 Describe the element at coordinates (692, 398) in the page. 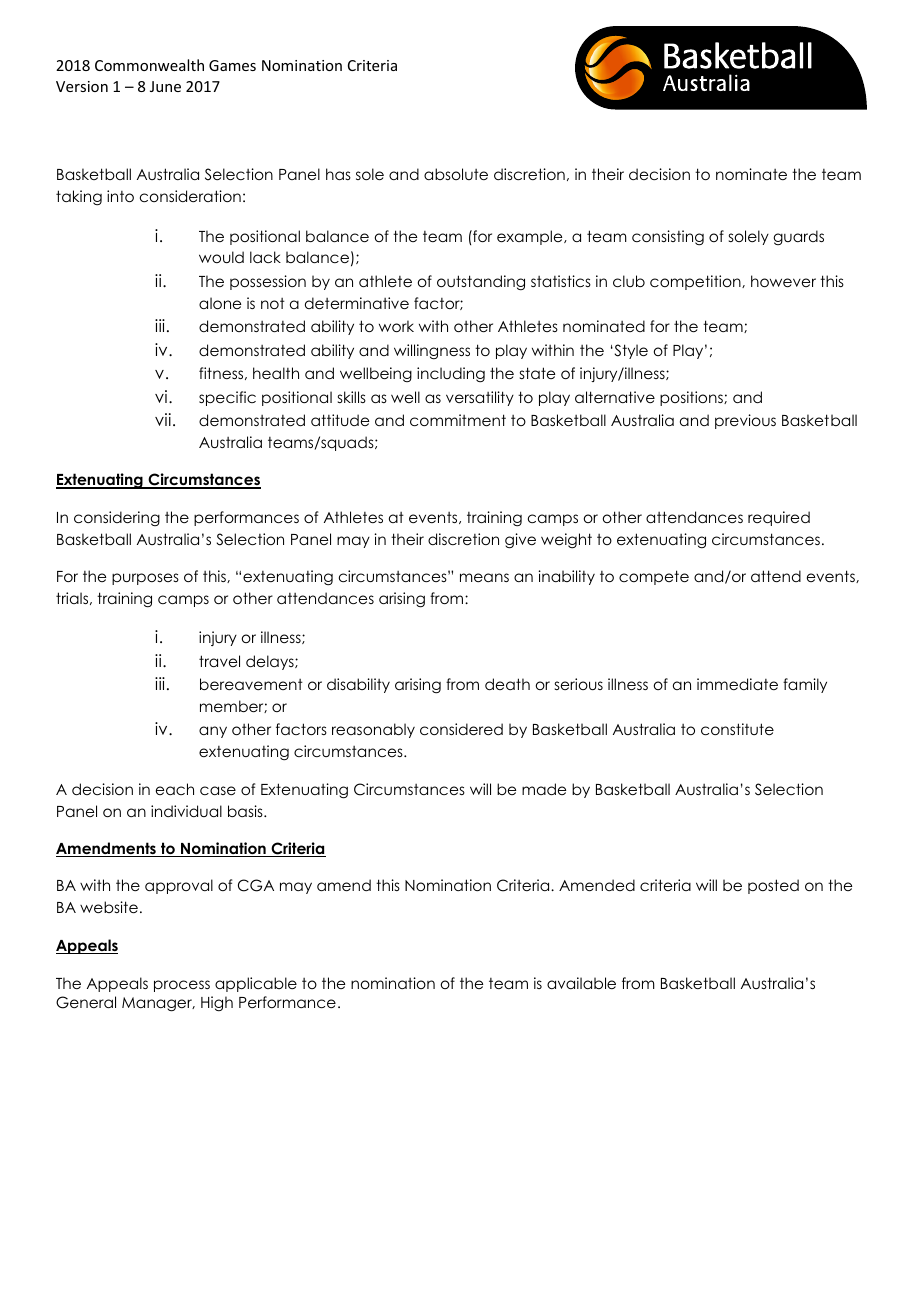

I see `positions` at that location.
